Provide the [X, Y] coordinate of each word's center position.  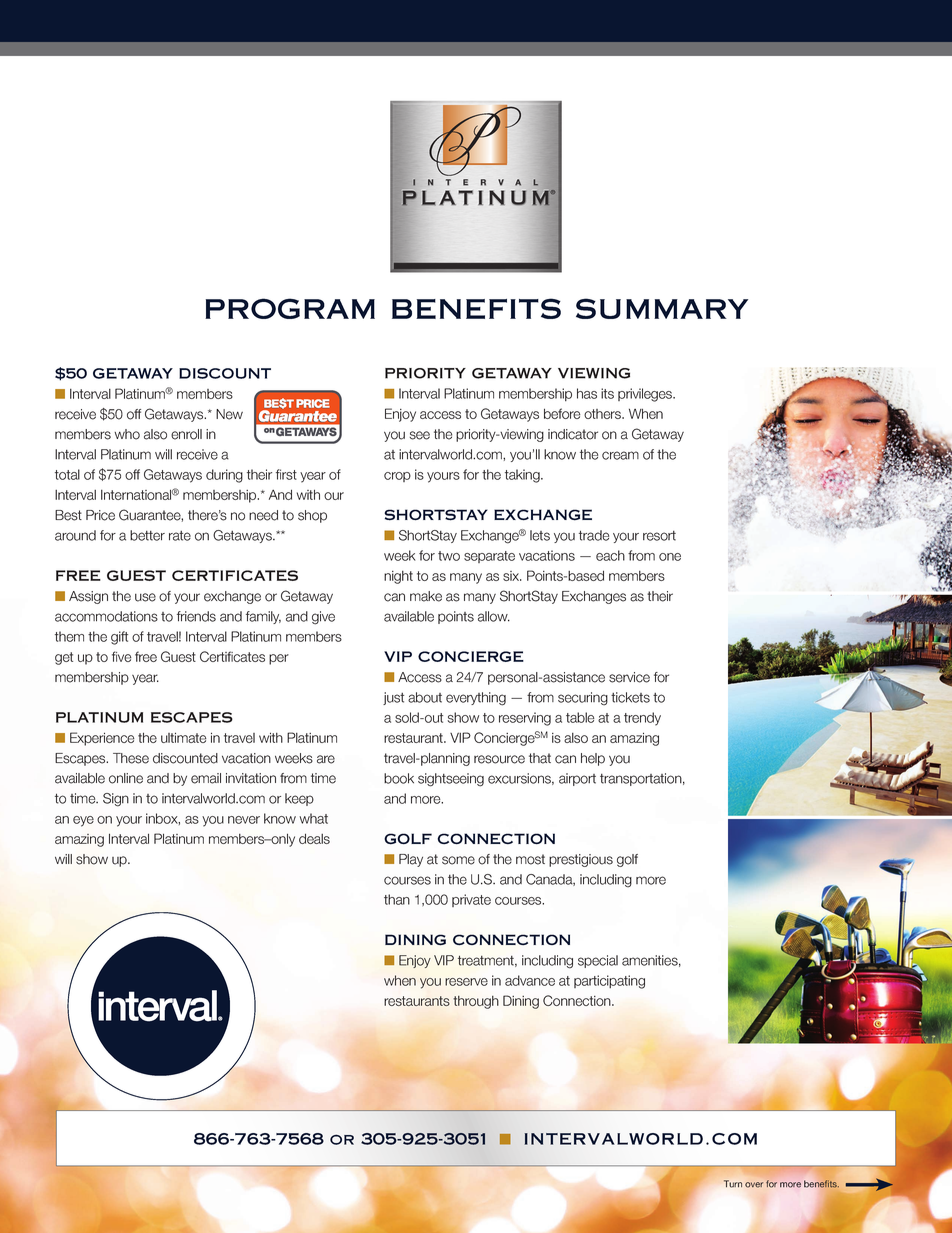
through [476, 1002]
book [399, 778]
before [562, 413]
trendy [642, 719]
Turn [733, 1184]
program [290, 308]
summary [662, 308]
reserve [466, 982]
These [131, 758]
